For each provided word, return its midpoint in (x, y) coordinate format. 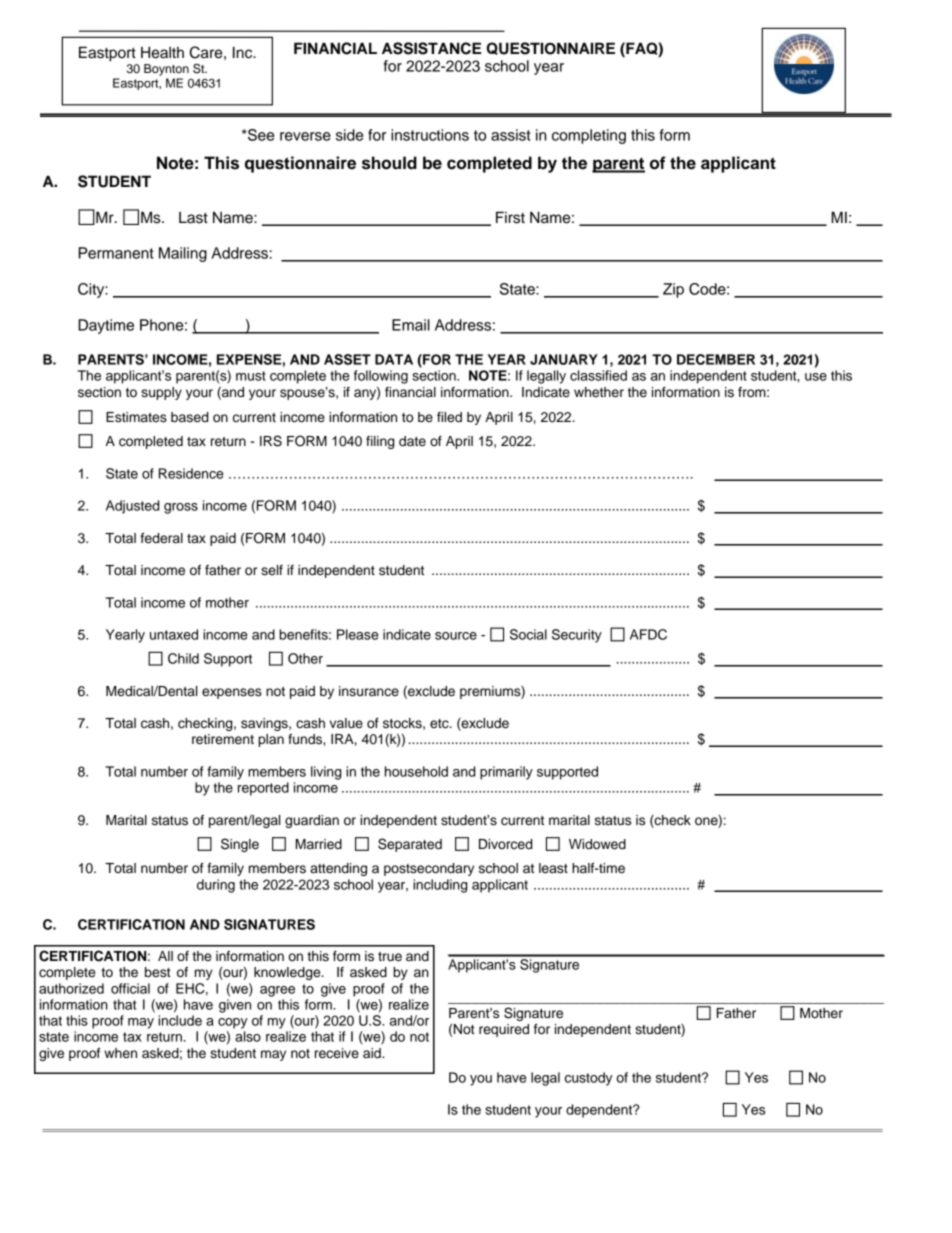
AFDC (648, 634)
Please (358, 634)
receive (337, 1053)
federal (161, 538)
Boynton (166, 70)
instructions (430, 135)
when (120, 1053)
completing (589, 136)
